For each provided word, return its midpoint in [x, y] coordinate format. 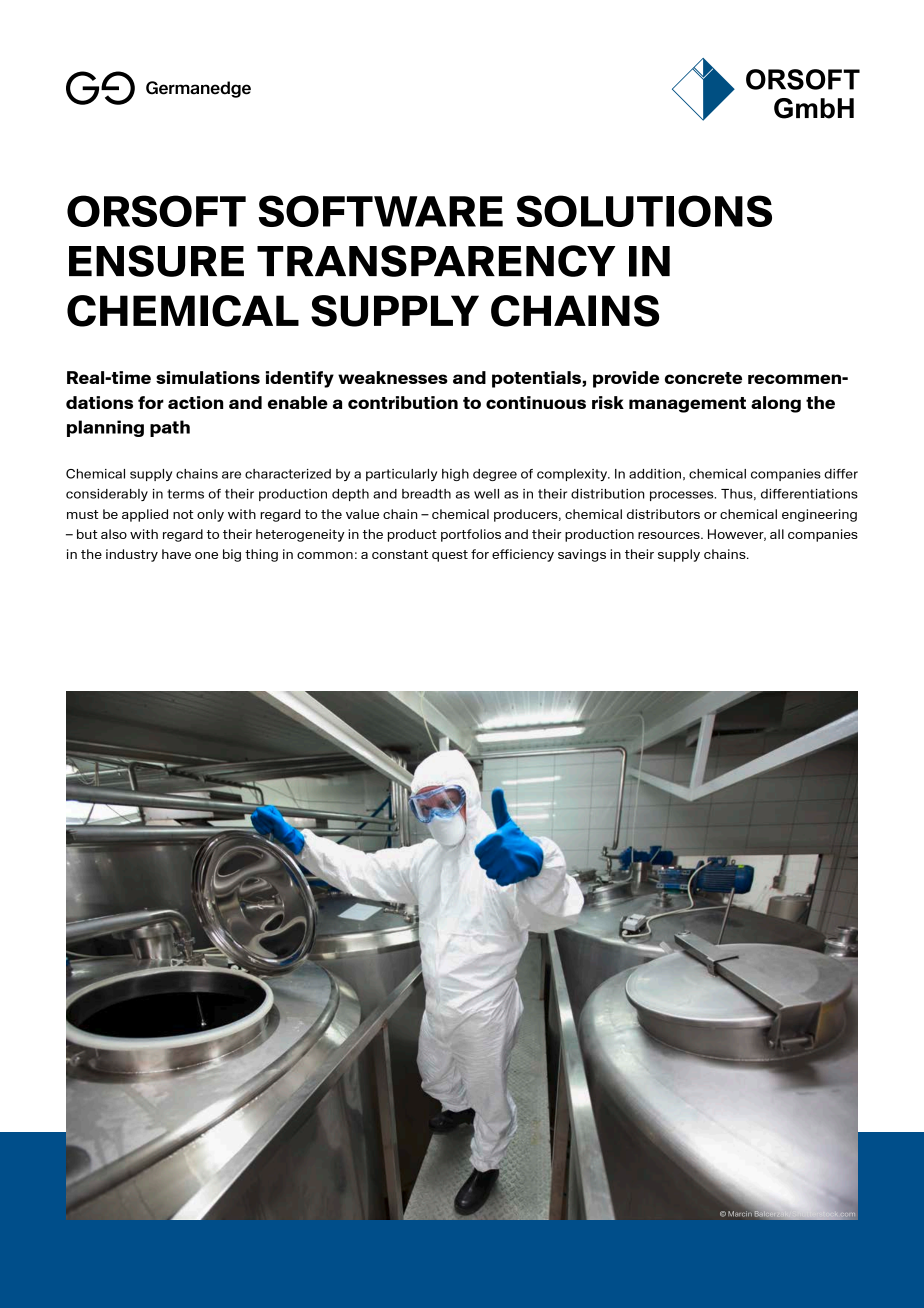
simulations [208, 377]
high [455, 475]
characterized [288, 474]
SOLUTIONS [644, 211]
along [776, 404]
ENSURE [156, 261]
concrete [703, 378]
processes [683, 496]
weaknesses [393, 377]
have [176, 554]
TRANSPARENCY [436, 261]
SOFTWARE [381, 211]
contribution [403, 402]
